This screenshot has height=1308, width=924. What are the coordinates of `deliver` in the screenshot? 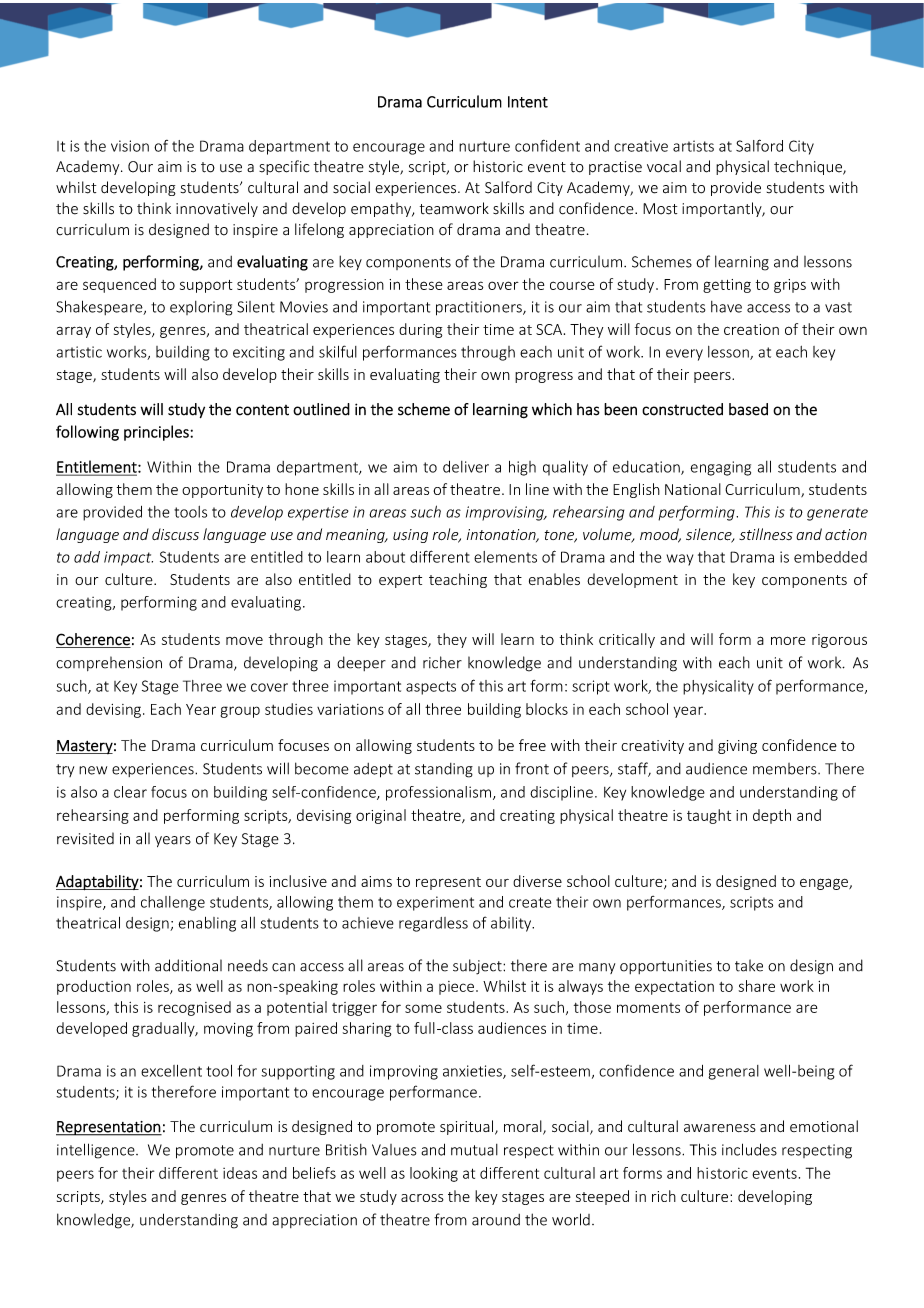 It's located at (466, 467).
